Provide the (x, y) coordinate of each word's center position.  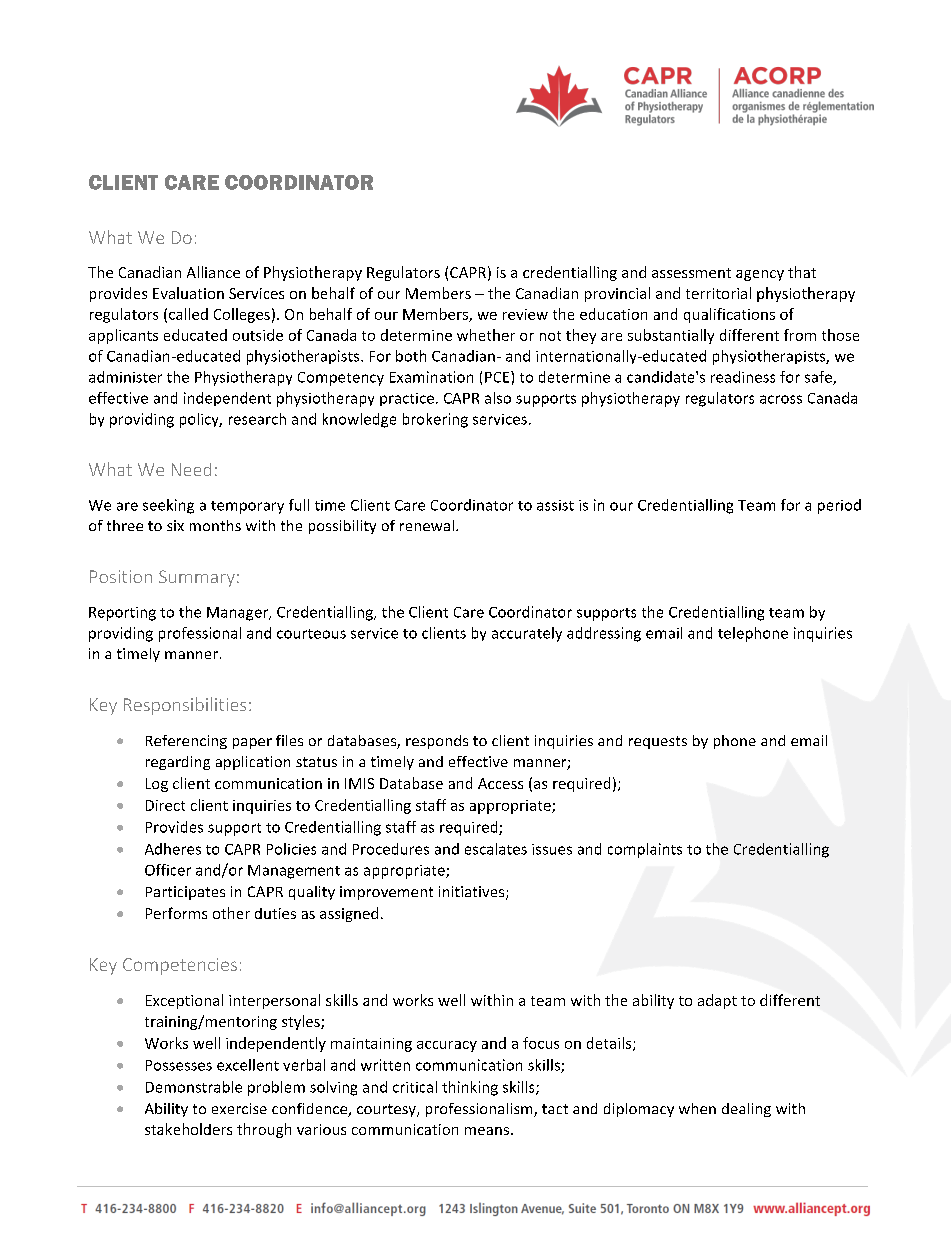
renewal (427, 525)
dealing (746, 1110)
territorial (718, 293)
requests (658, 742)
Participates (185, 893)
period (839, 506)
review (525, 314)
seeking (168, 506)
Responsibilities (185, 706)
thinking (470, 1088)
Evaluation (188, 293)
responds (437, 742)
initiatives (473, 893)
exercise (239, 1108)
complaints (645, 850)
